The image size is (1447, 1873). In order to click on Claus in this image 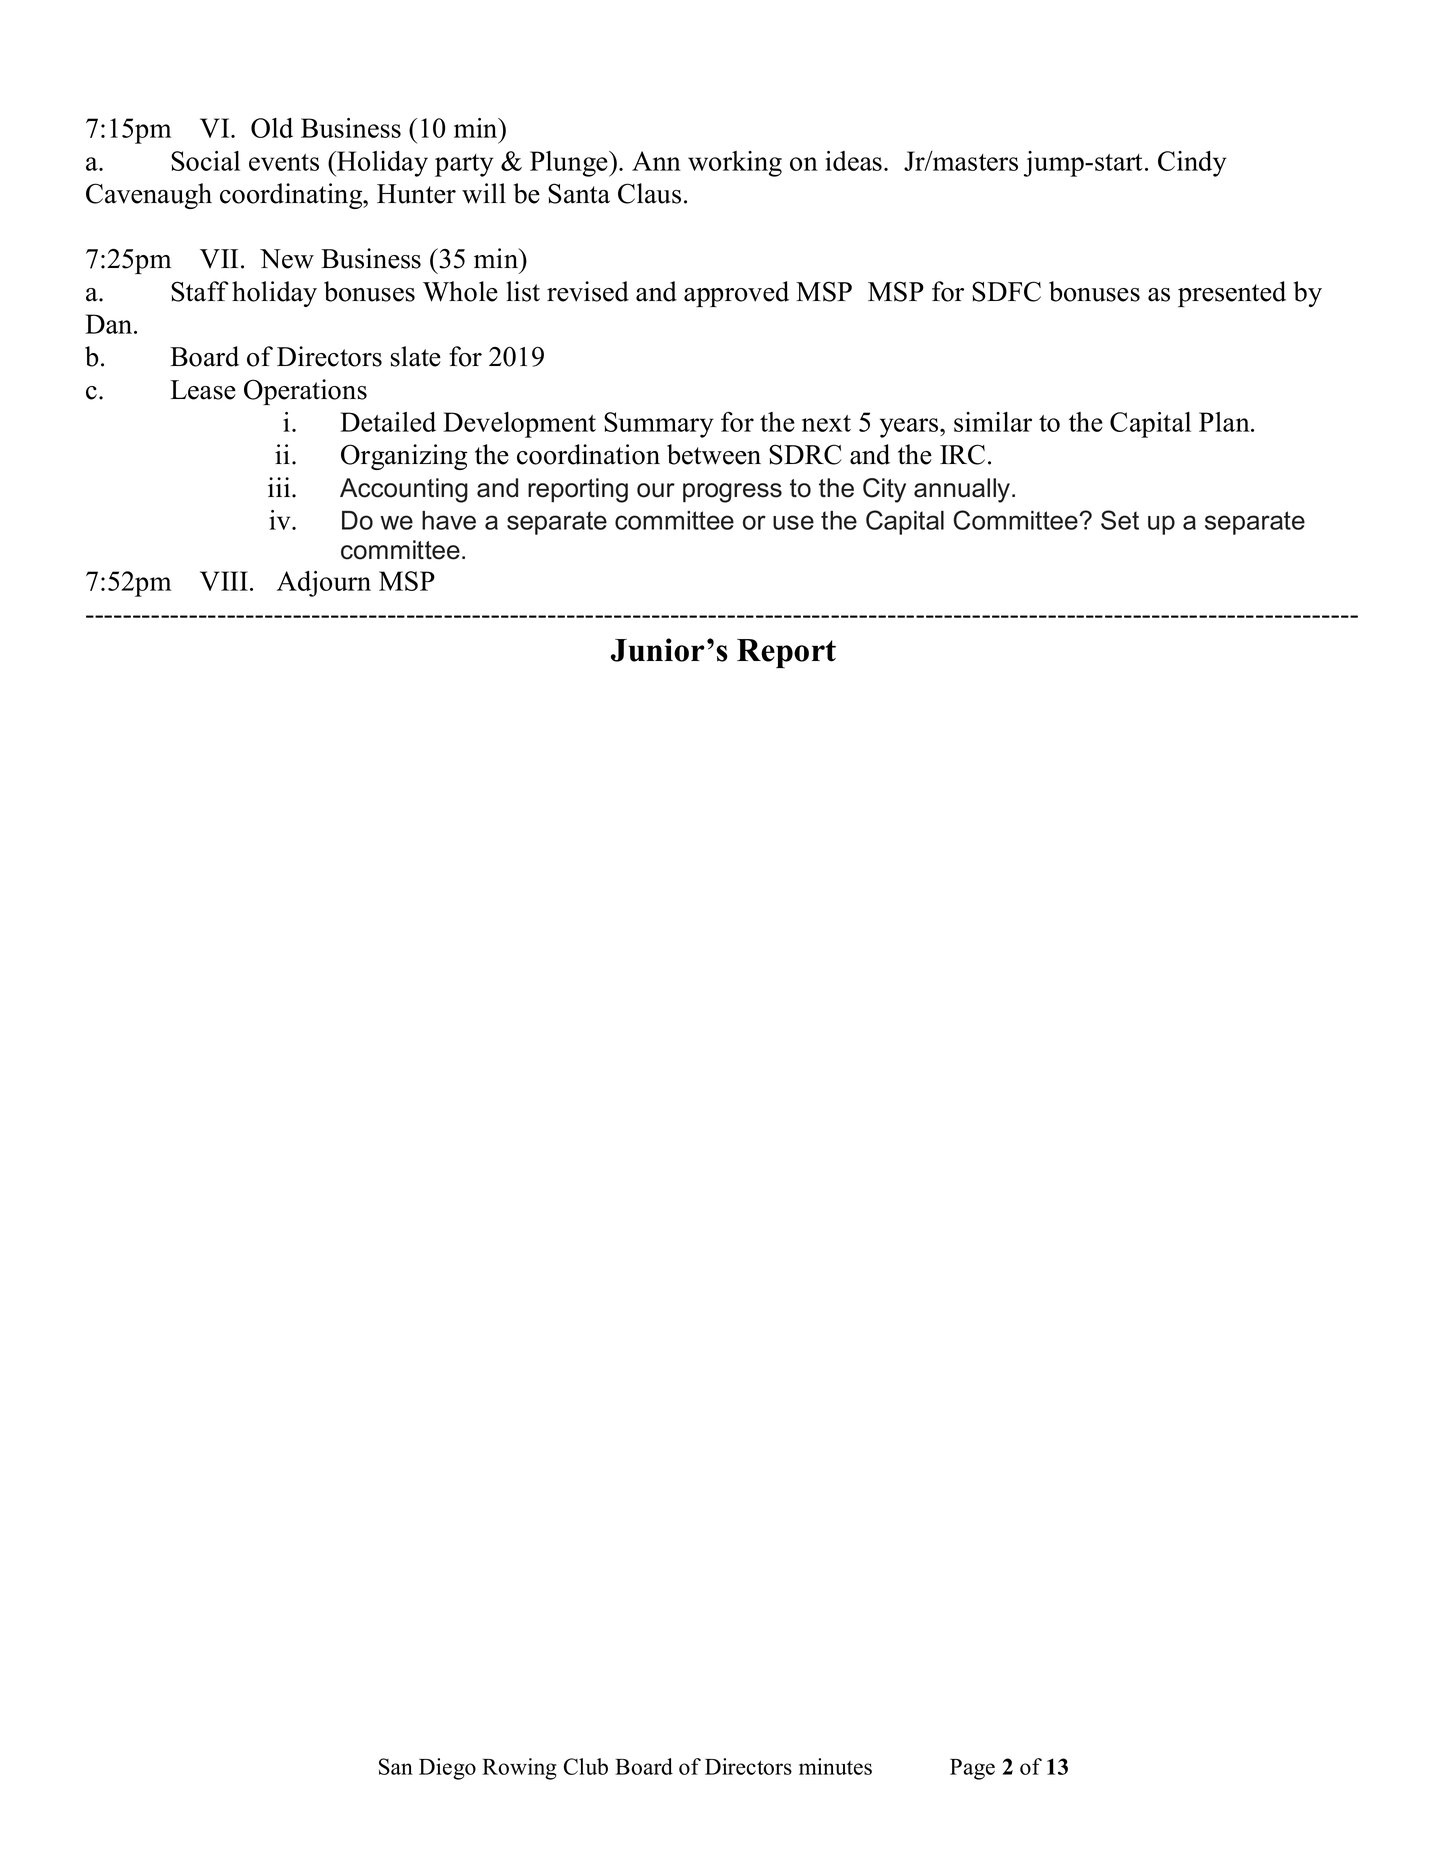, I will do `click(649, 193)`.
